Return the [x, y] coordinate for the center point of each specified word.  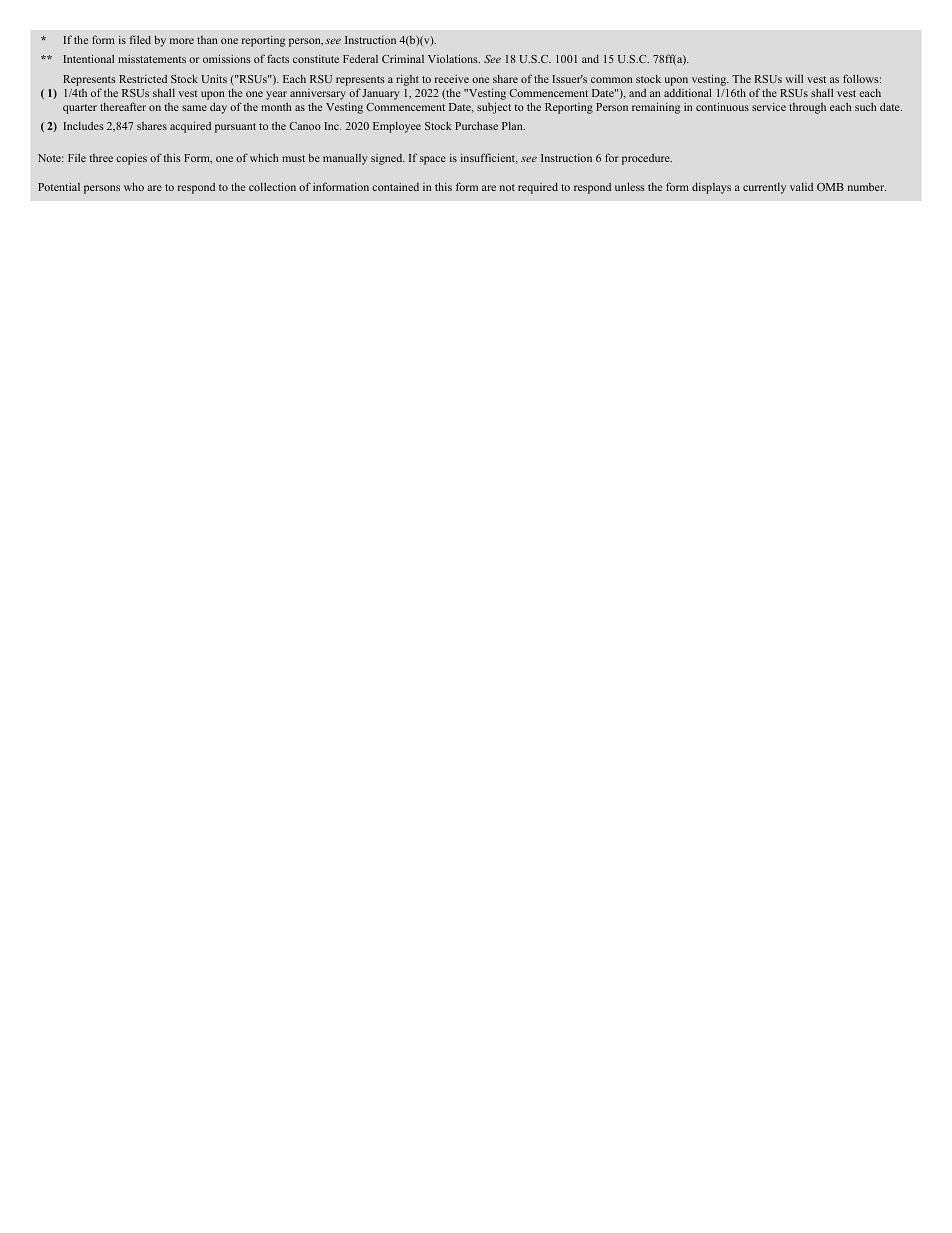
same [194, 108]
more [182, 41]
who [134, 186]
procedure [647, 159]
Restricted [143, 78]
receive [452, 79]
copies [131, 159]
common [611, 80]
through [807, 108]
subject [494, 108]
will [794, 78]
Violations [454, 58]
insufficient [489, 158]
